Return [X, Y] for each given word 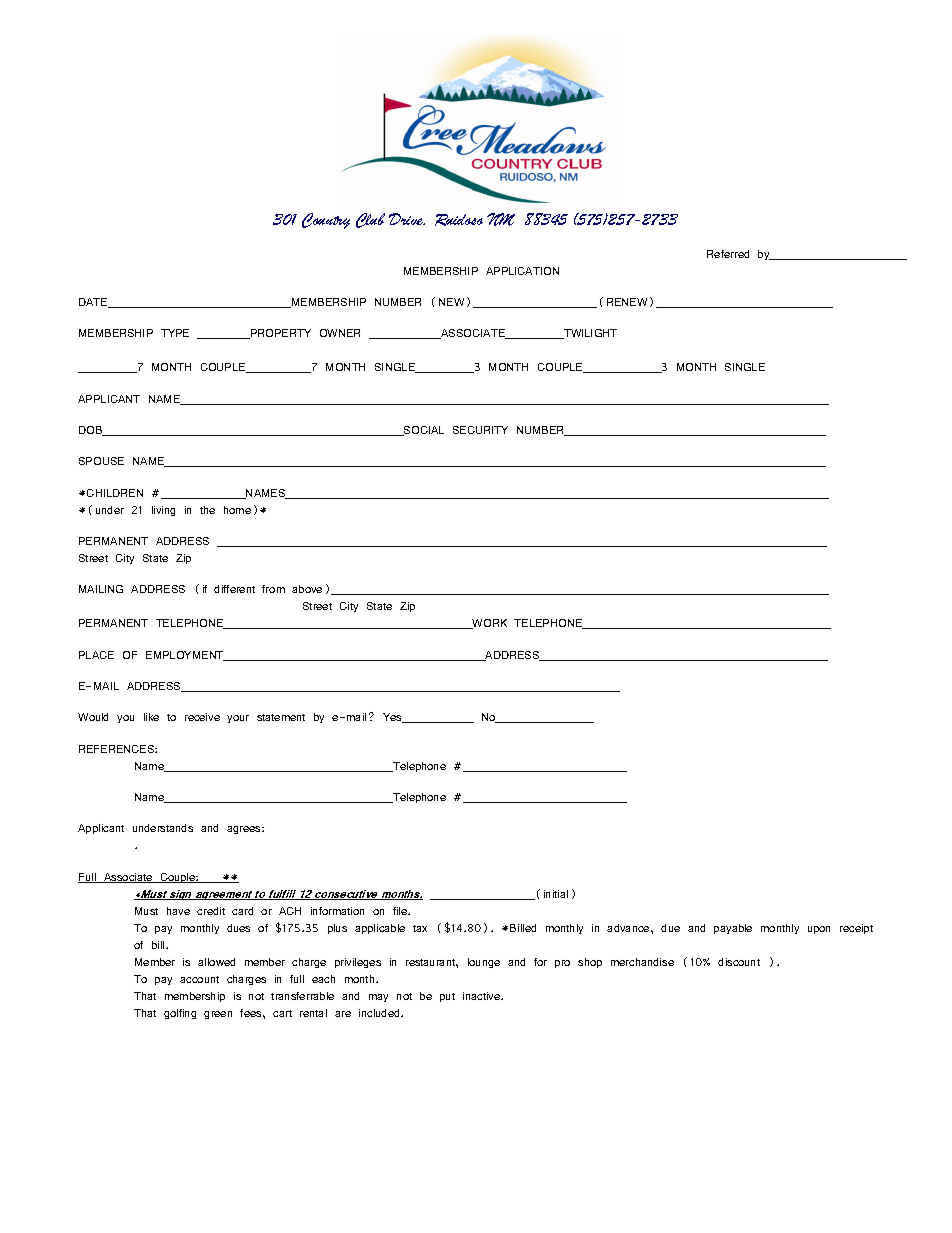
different [234, 589]
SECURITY [480, 430]
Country [326, 221]
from [273, 589]
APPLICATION [522, 271]
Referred [728, 254]
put [447, 997]
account [199, 979]
